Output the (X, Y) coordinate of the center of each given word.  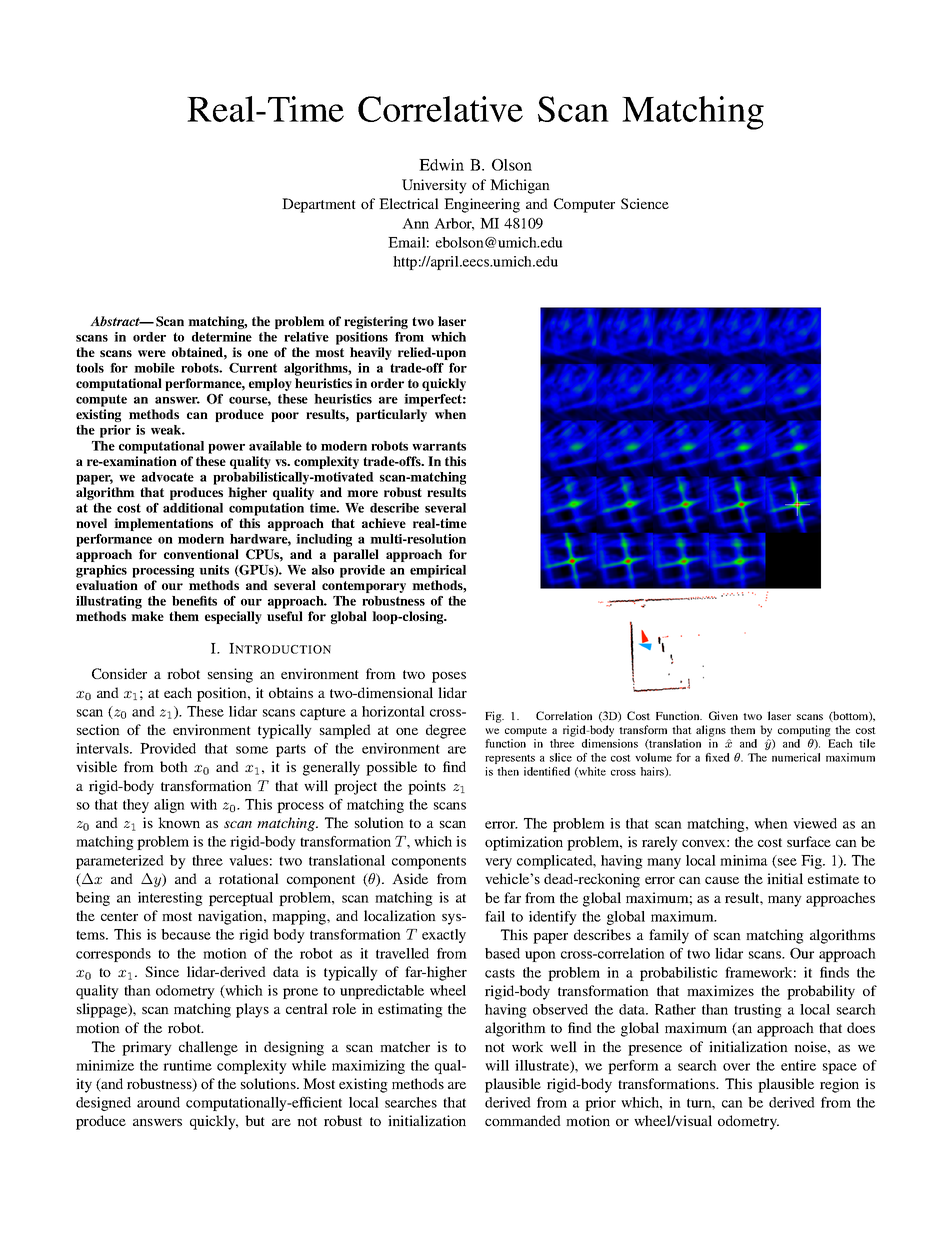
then (508, 771)
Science (645, 203)
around (158, 1102)
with (203, 804)
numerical (796, 757)
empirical (438, 571)
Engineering (482, 205)
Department (319, 205)
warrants (439, 446)
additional (193, 508)
